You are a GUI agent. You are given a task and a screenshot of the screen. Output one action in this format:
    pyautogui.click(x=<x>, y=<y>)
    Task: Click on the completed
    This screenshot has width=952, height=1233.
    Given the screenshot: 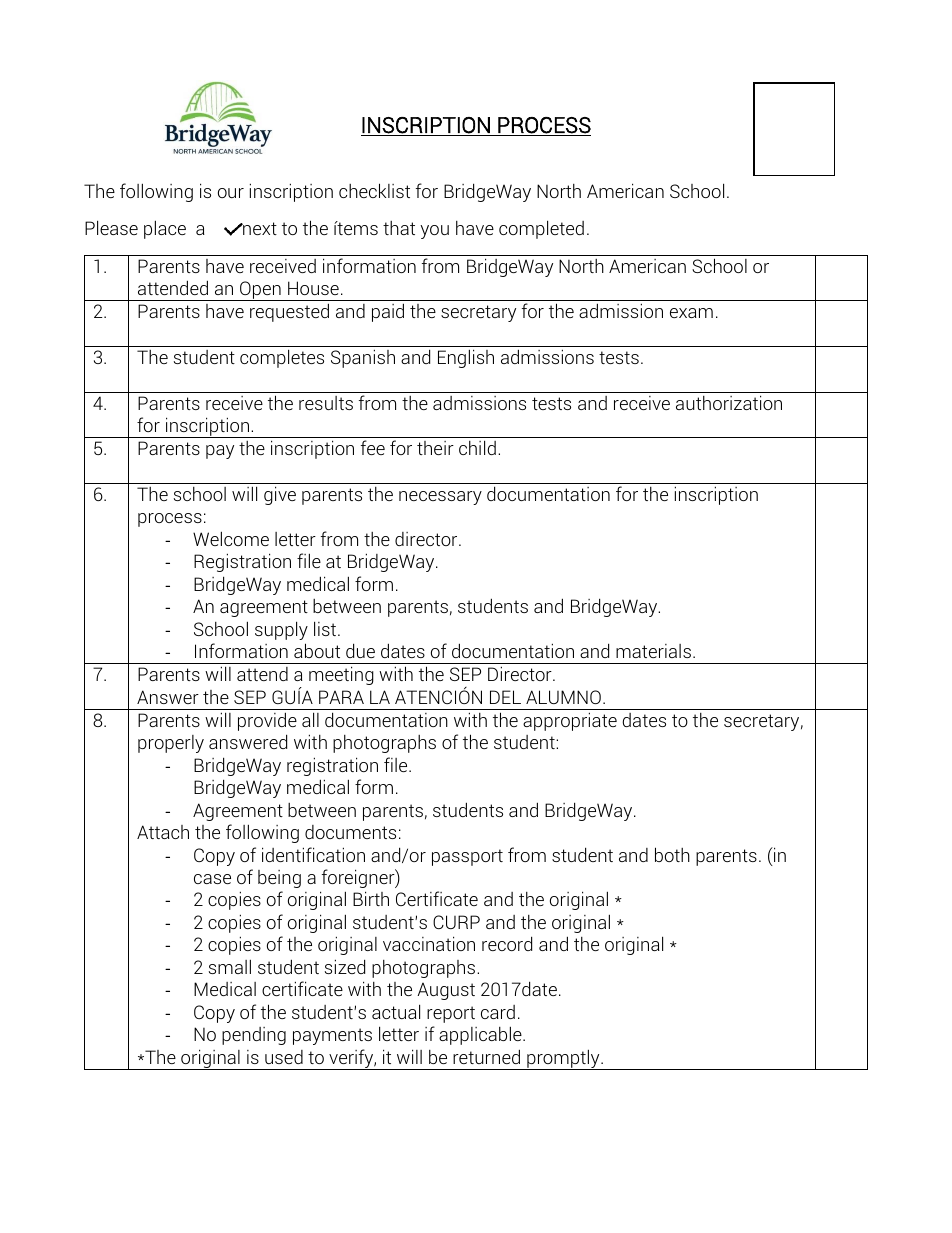 What is the action you would take?
    pyautogui.click(x=541, y=229)
